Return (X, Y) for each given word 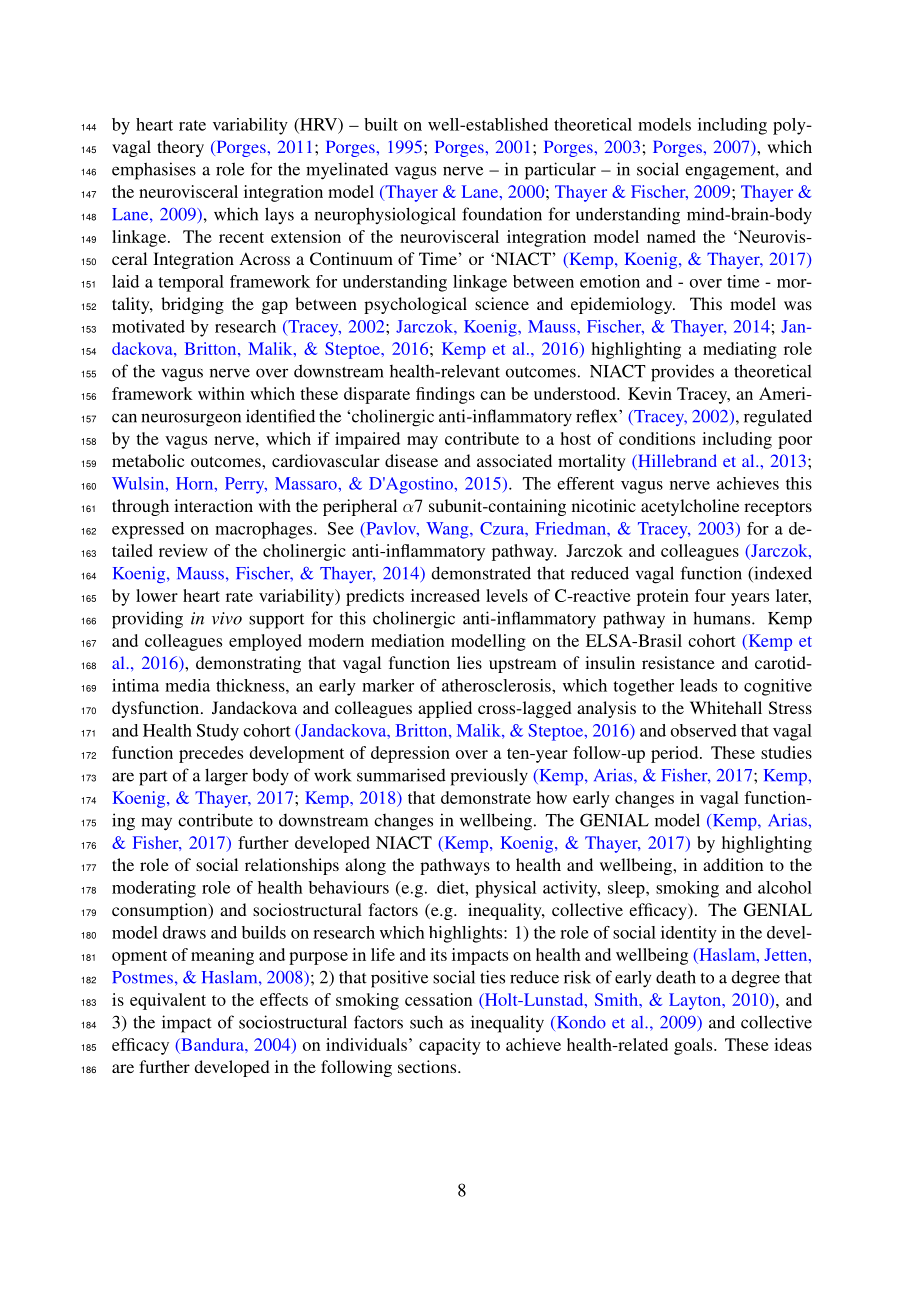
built (381, 124)
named (671, 236)
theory (180, 148)
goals (694, 1046)
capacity (450, 1046)
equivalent (168, 1001)
